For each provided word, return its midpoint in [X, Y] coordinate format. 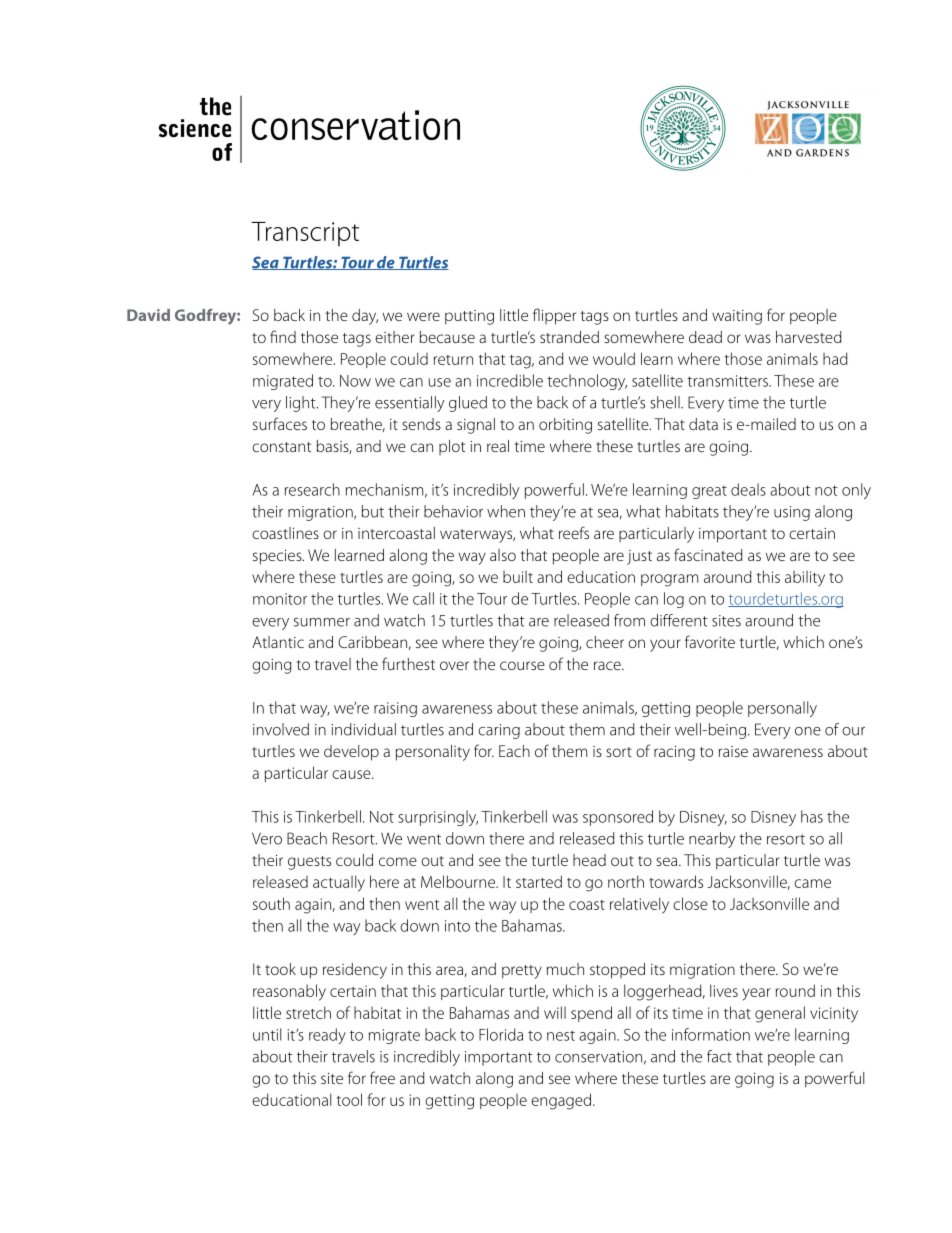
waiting [737, 317]
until [267, 1034]
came [812, 883]
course [522, 665]
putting [469, 317]
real [498, 446]
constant [281, 447]
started [539, 881]
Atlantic [278, 642]
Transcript [305, 234]
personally [782, 709]
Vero [267, 838]
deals [748, 489]
